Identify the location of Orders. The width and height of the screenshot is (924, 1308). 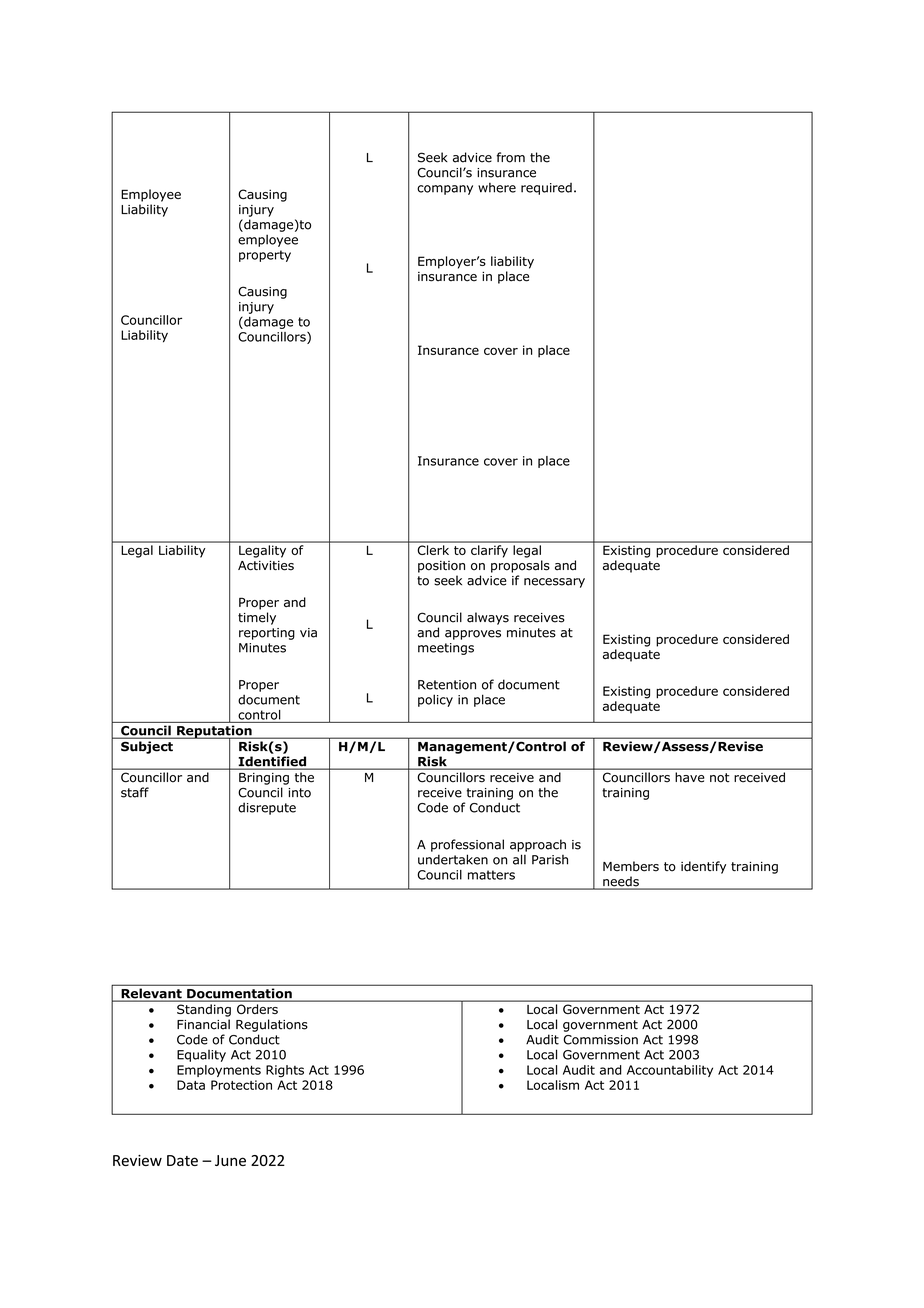
(257, 1009).
